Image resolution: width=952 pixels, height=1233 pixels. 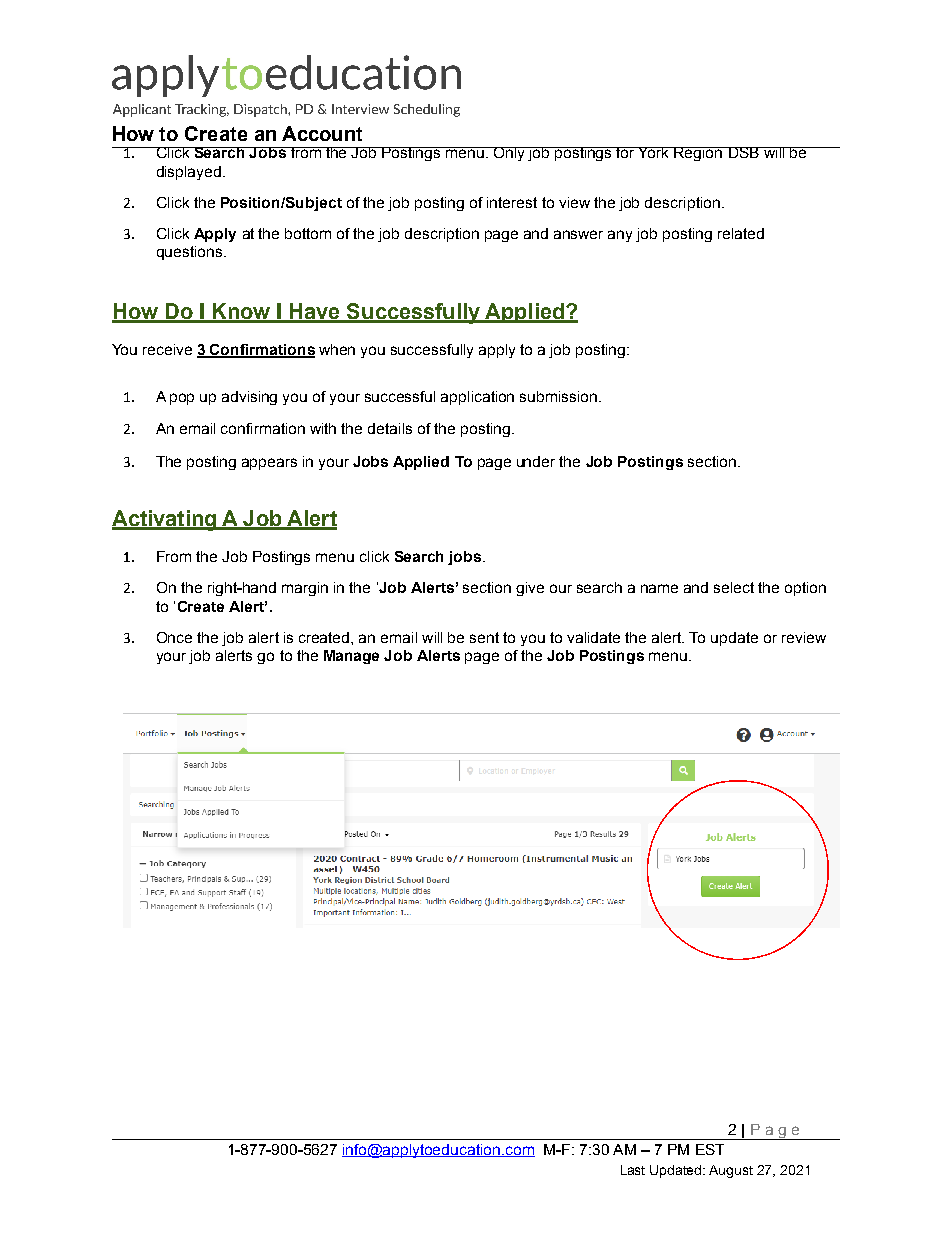 What do you see at coordinates (633, 1170) in the document?
I see `Last` at bounding box center [633, 1170].
